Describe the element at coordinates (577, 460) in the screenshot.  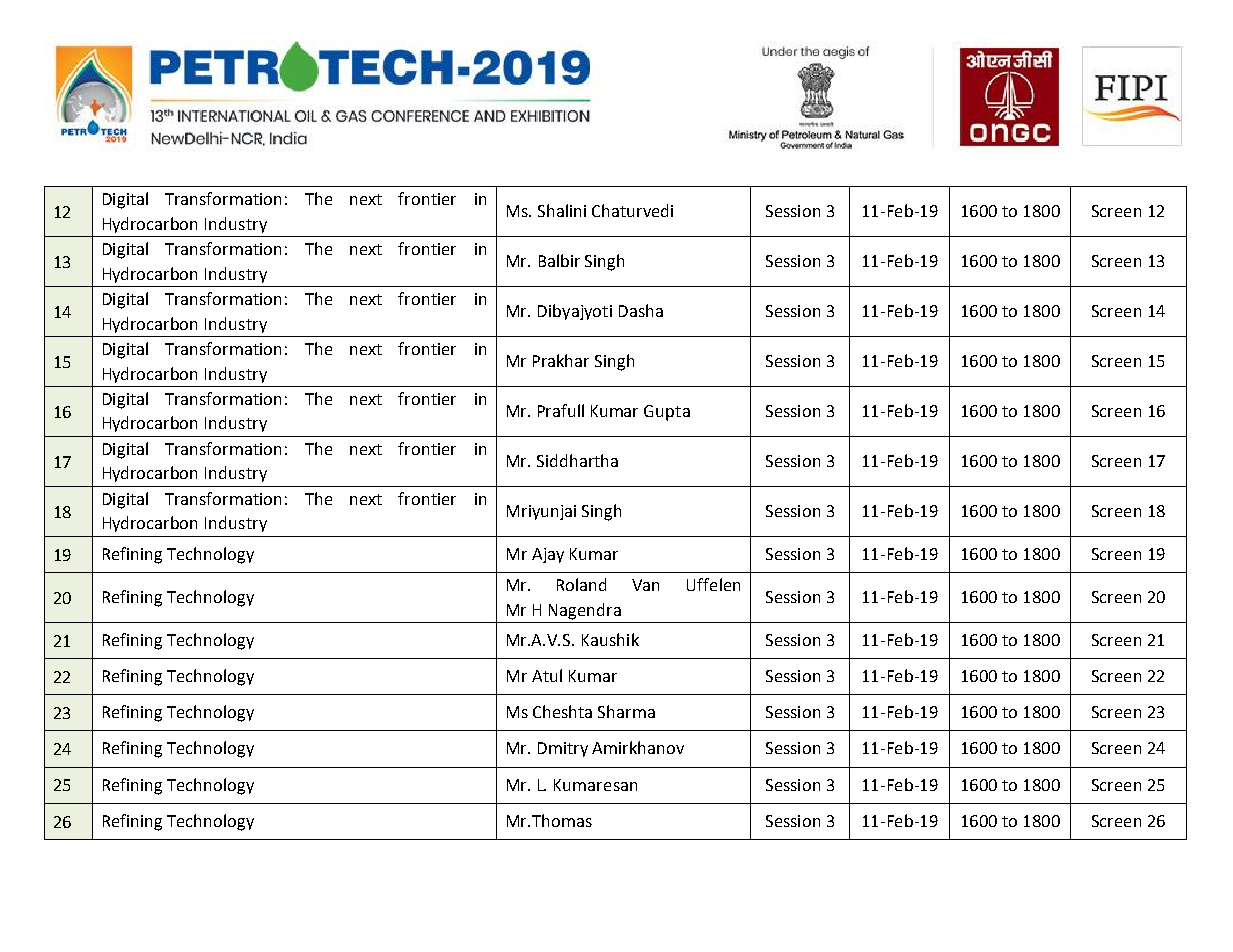
I see `Siddhartha` at that location.
